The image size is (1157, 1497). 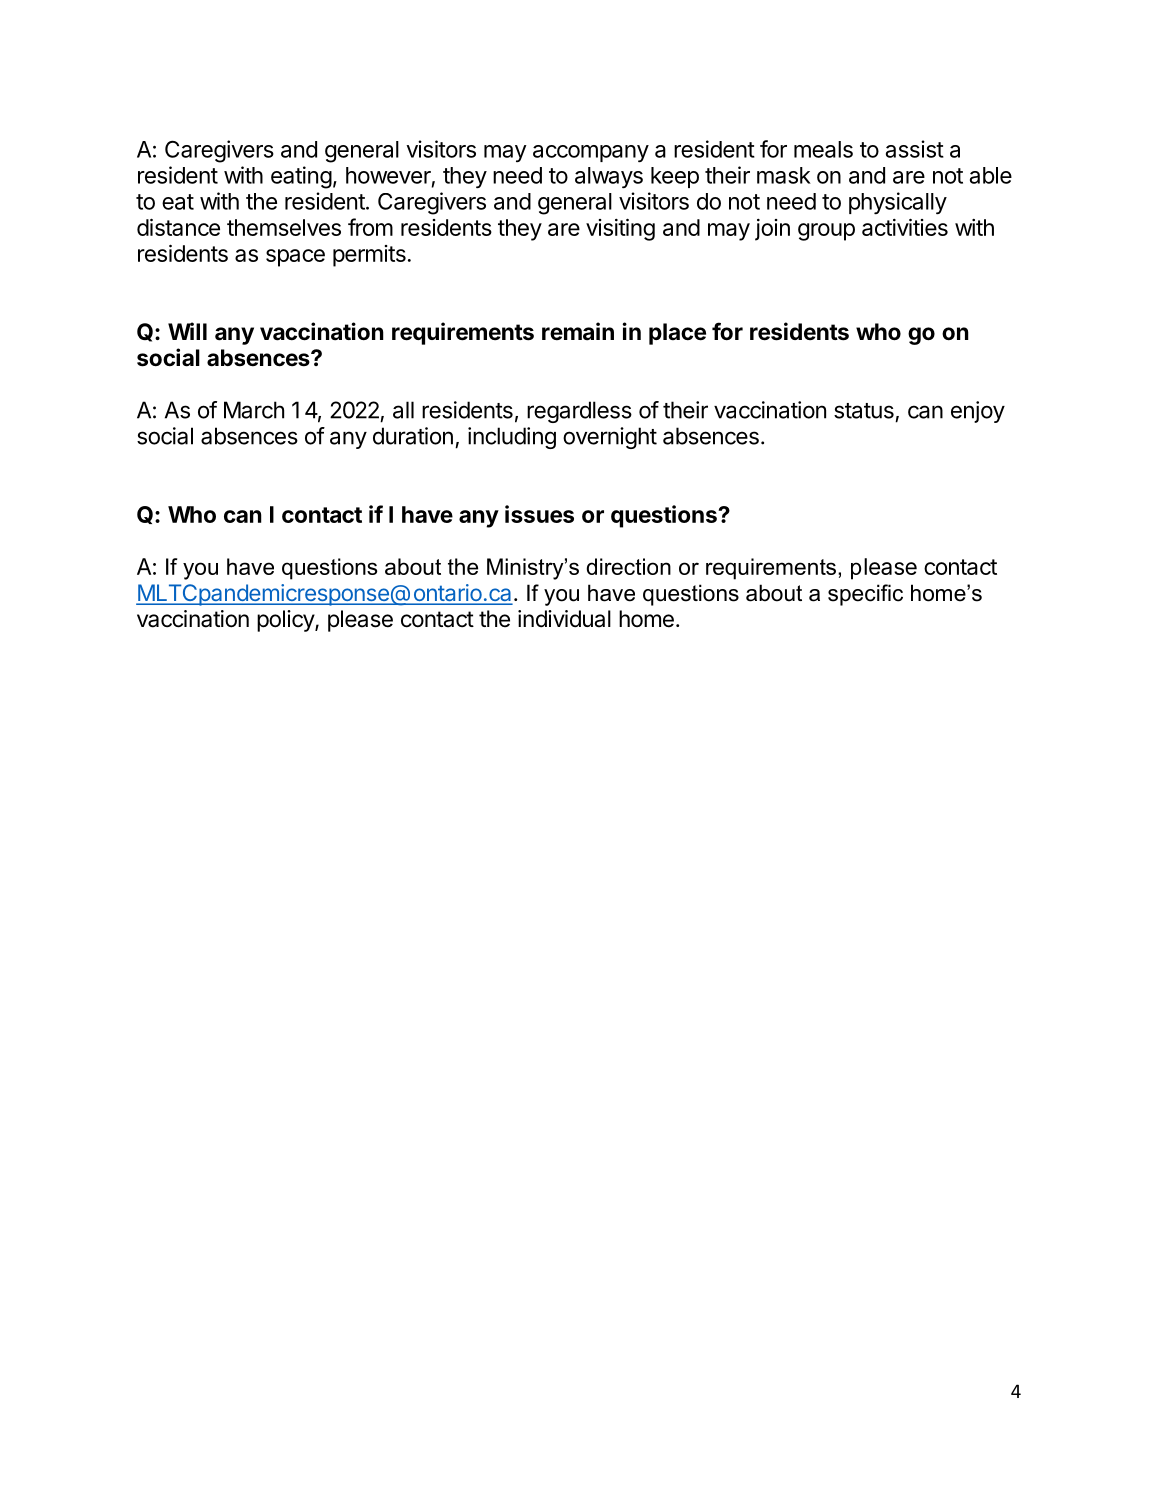 I want to click on individual, so click(x=564, y=619).
